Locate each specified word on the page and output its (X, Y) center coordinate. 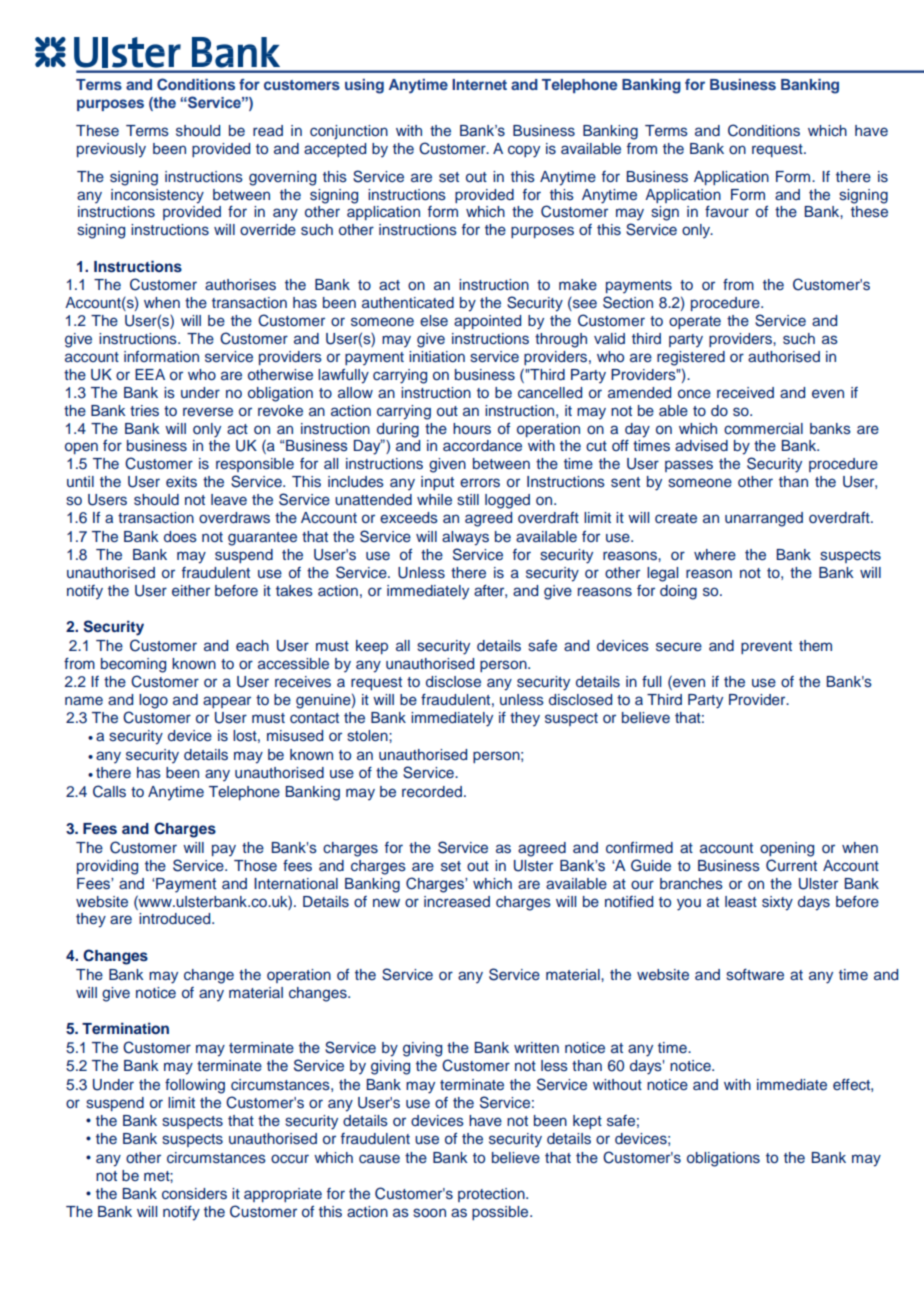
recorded (432, 791)
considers (194, 1194)
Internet (479, 84)
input (437, 483)
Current (791, 865)
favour (727, 211)
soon (429, 1212)
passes (689, 466)
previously (111, 150)
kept (587, 1122)
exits (181, 482)
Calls (109, 791)
